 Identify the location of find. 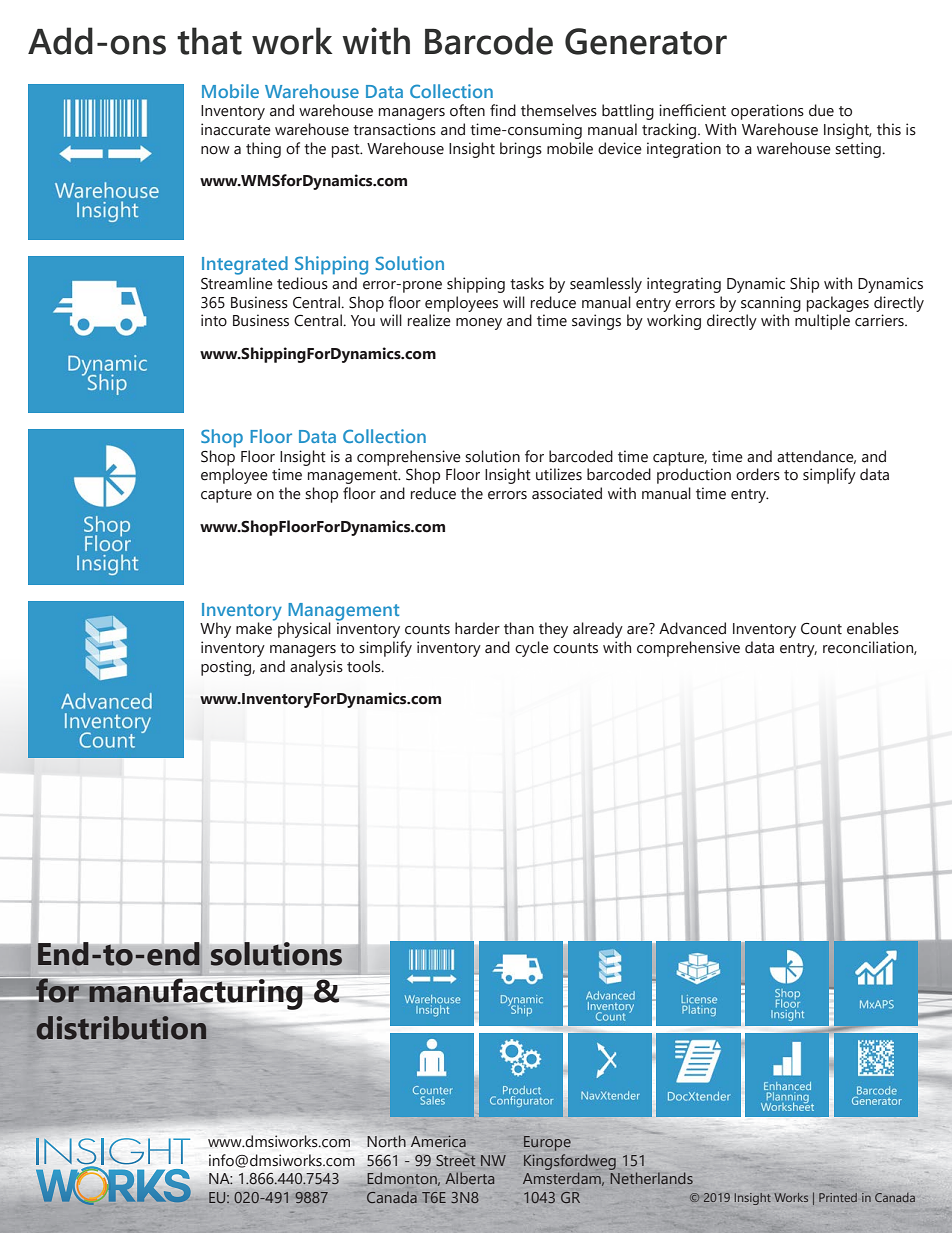
(503, 110).
